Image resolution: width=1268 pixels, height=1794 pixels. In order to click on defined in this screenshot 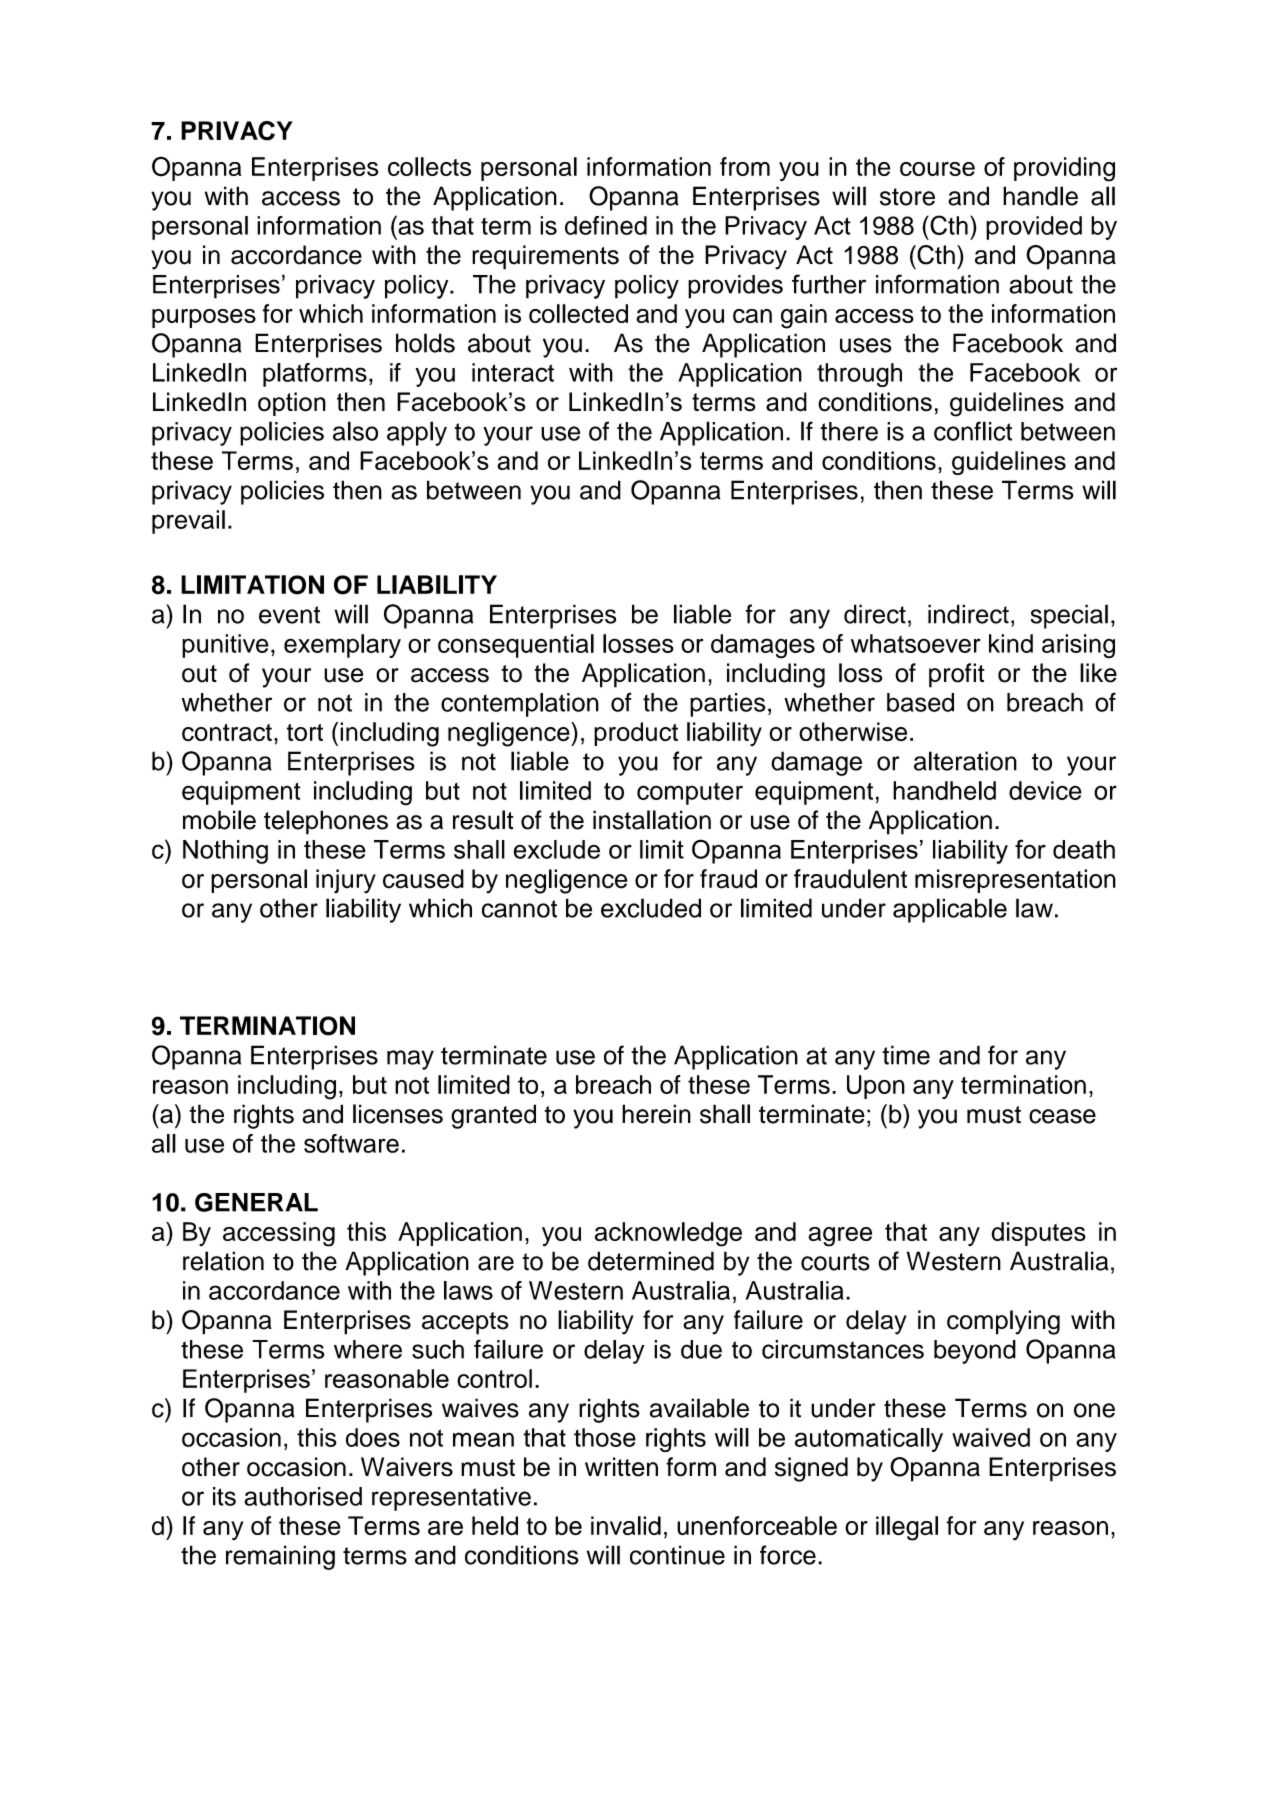, I will do `click(606, 225)`.
